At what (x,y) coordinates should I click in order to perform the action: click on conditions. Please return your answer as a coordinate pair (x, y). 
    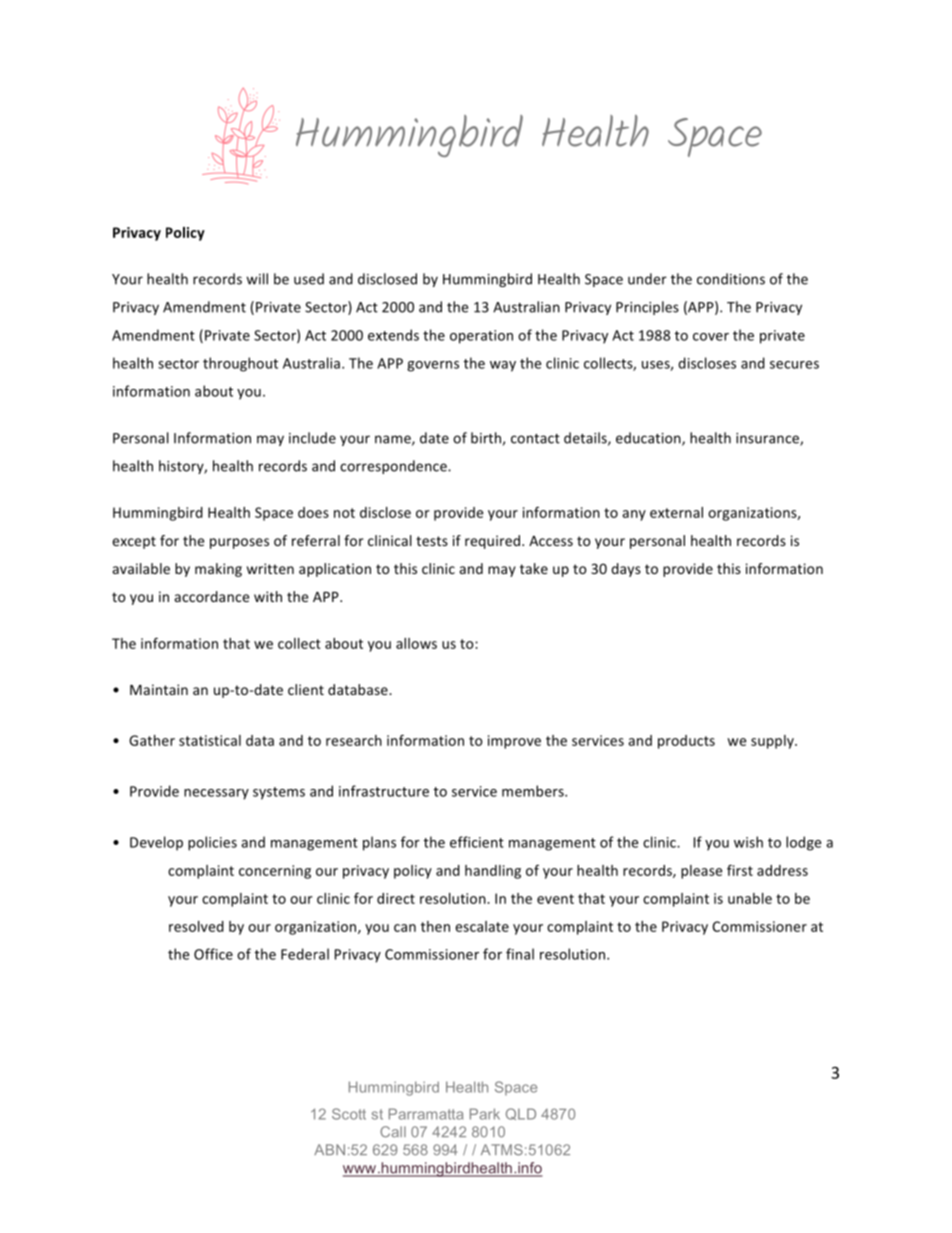
    Looking at the image, I should click on (731, 279).
